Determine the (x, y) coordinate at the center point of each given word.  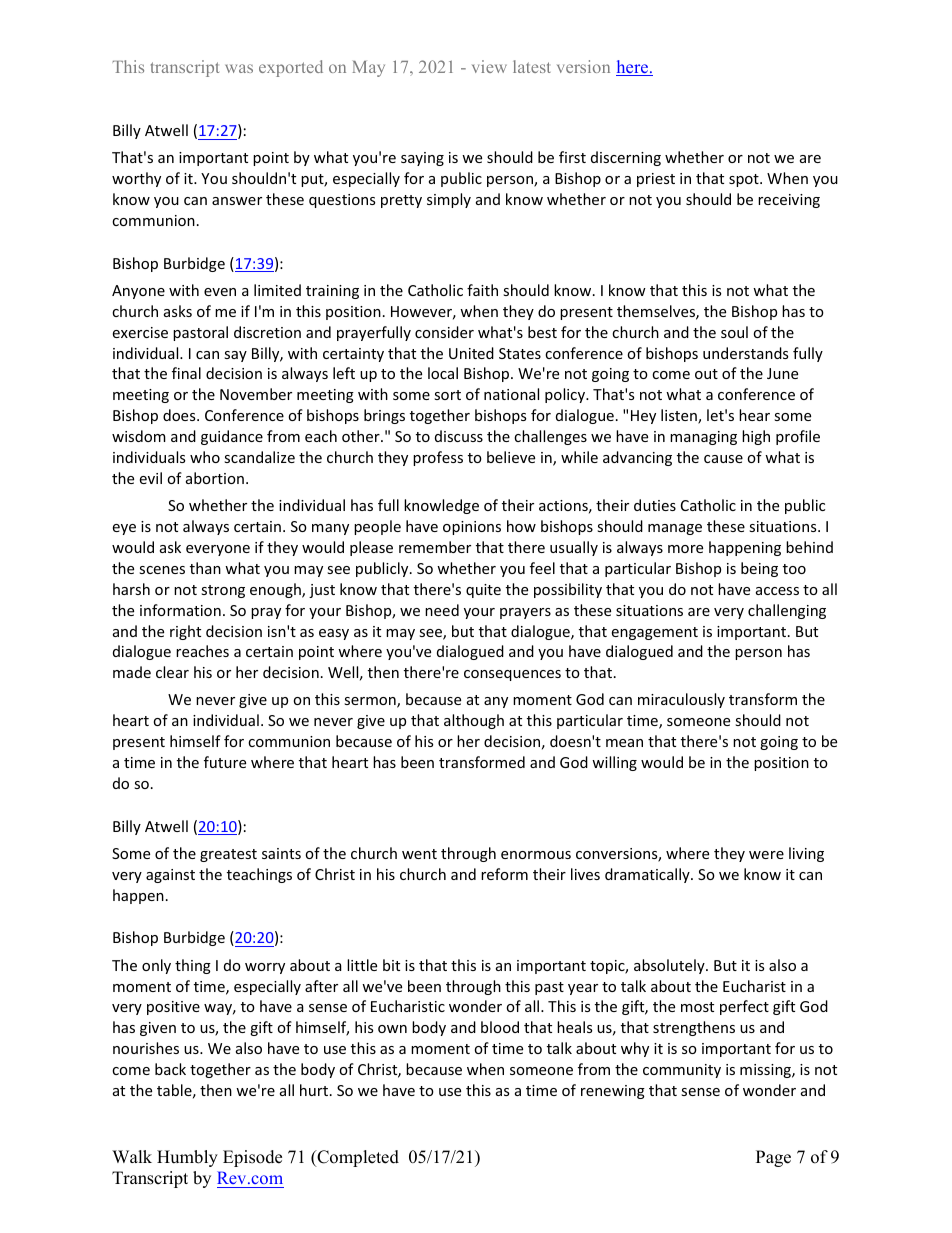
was (239, 68)
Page (773, 1158)
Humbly (187, 1158)
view (489, 66)
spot (745, 180)
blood (500, 1027)
